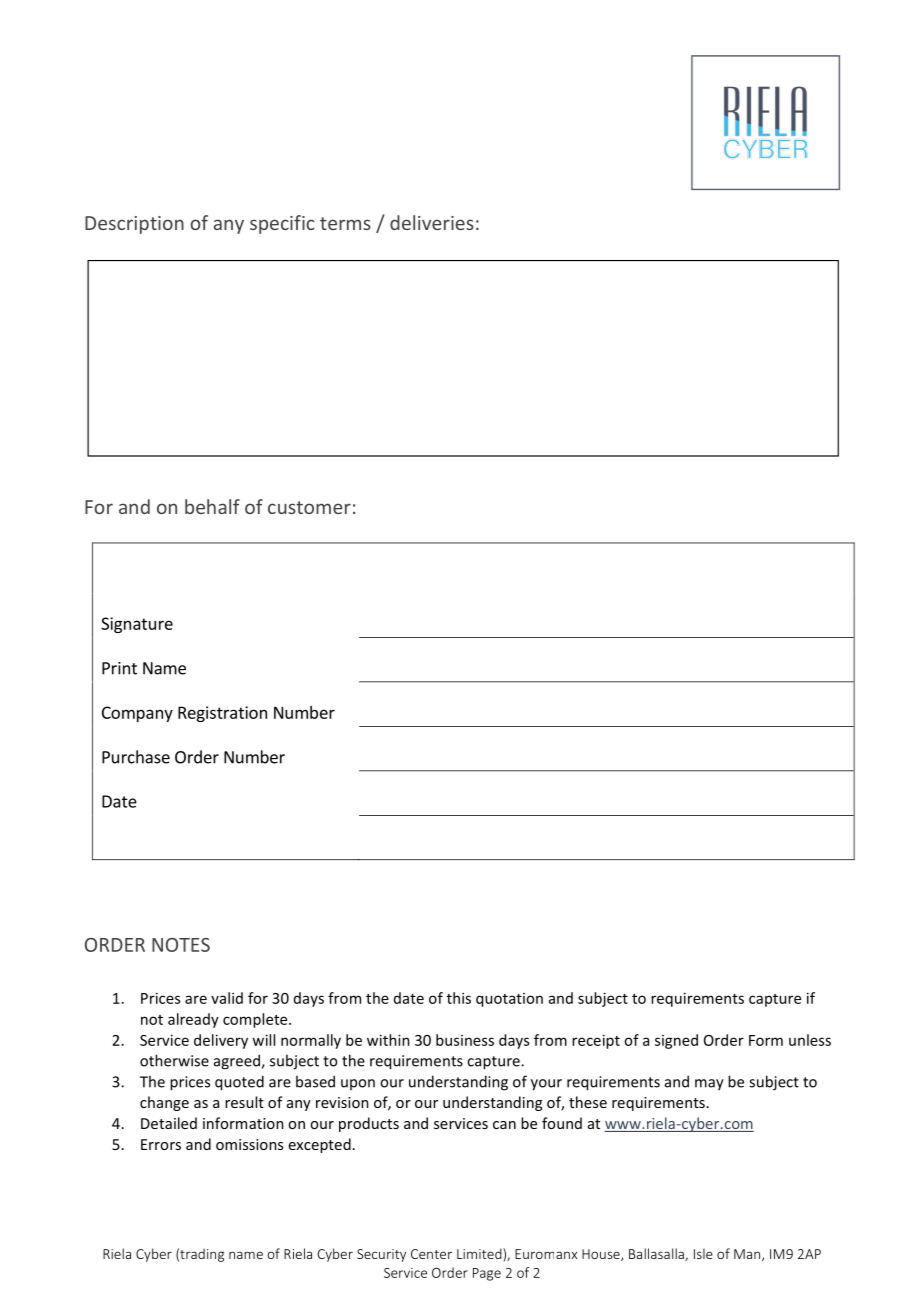 This screenshot has width=924, height=1308. I want to click on Description, so click(134, 225).
